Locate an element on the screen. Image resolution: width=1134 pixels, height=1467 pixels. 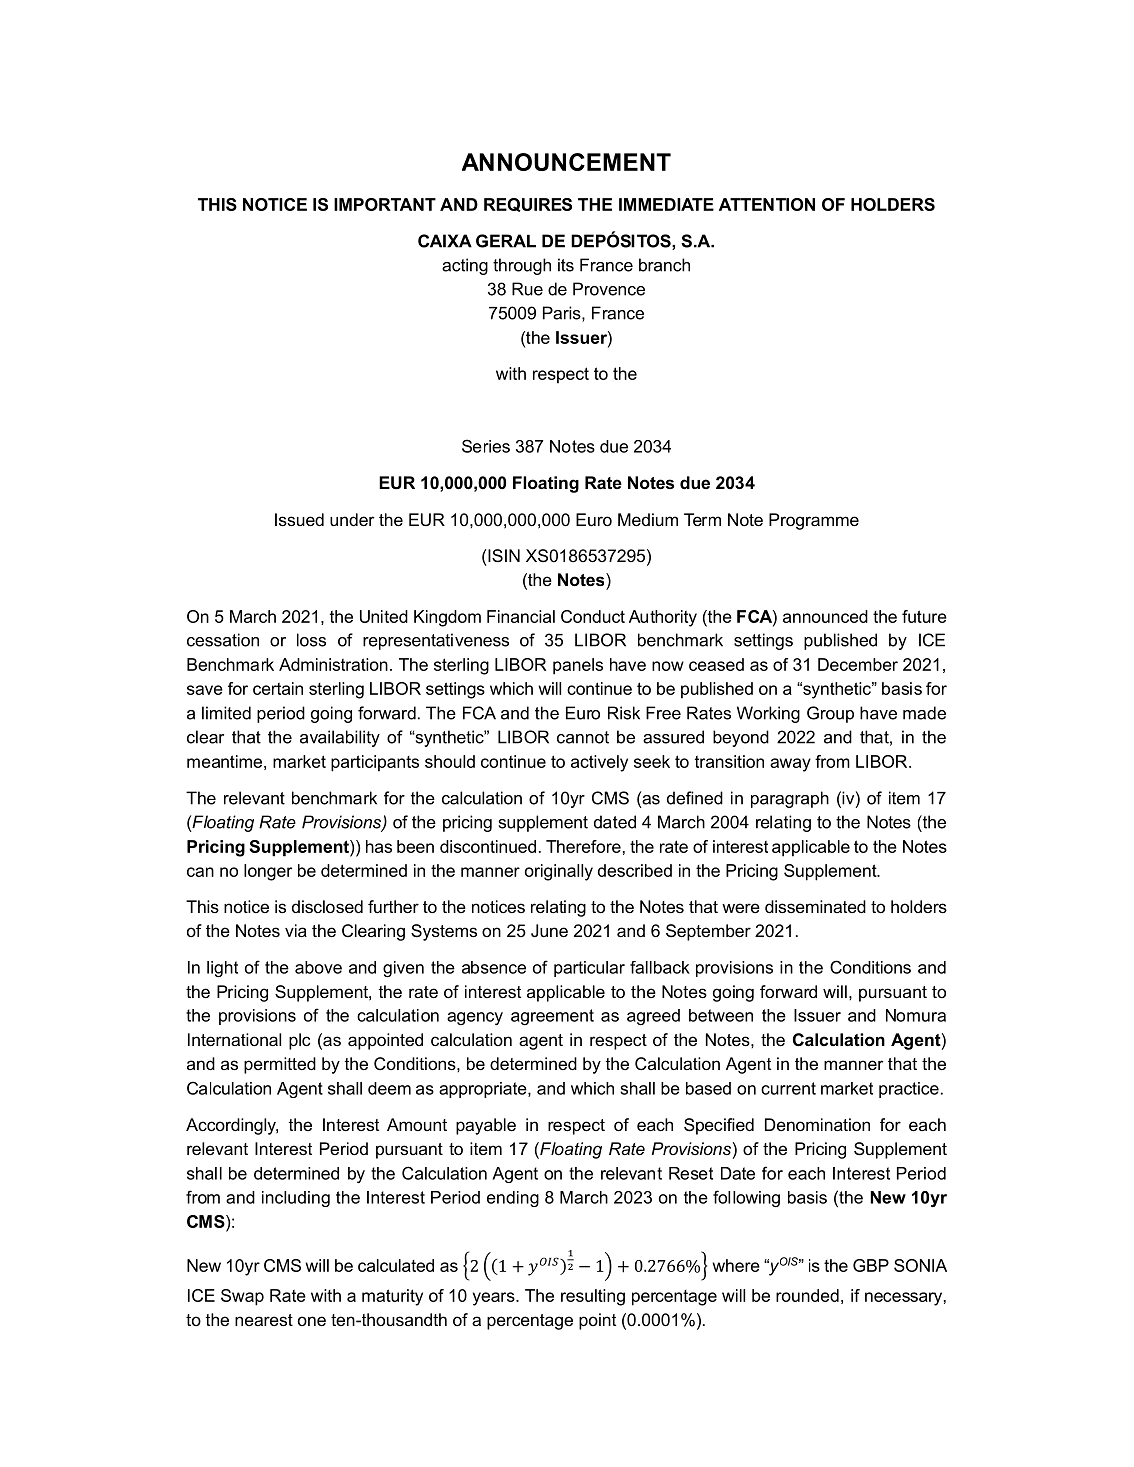
longer is located at coordinates (268, 872).
